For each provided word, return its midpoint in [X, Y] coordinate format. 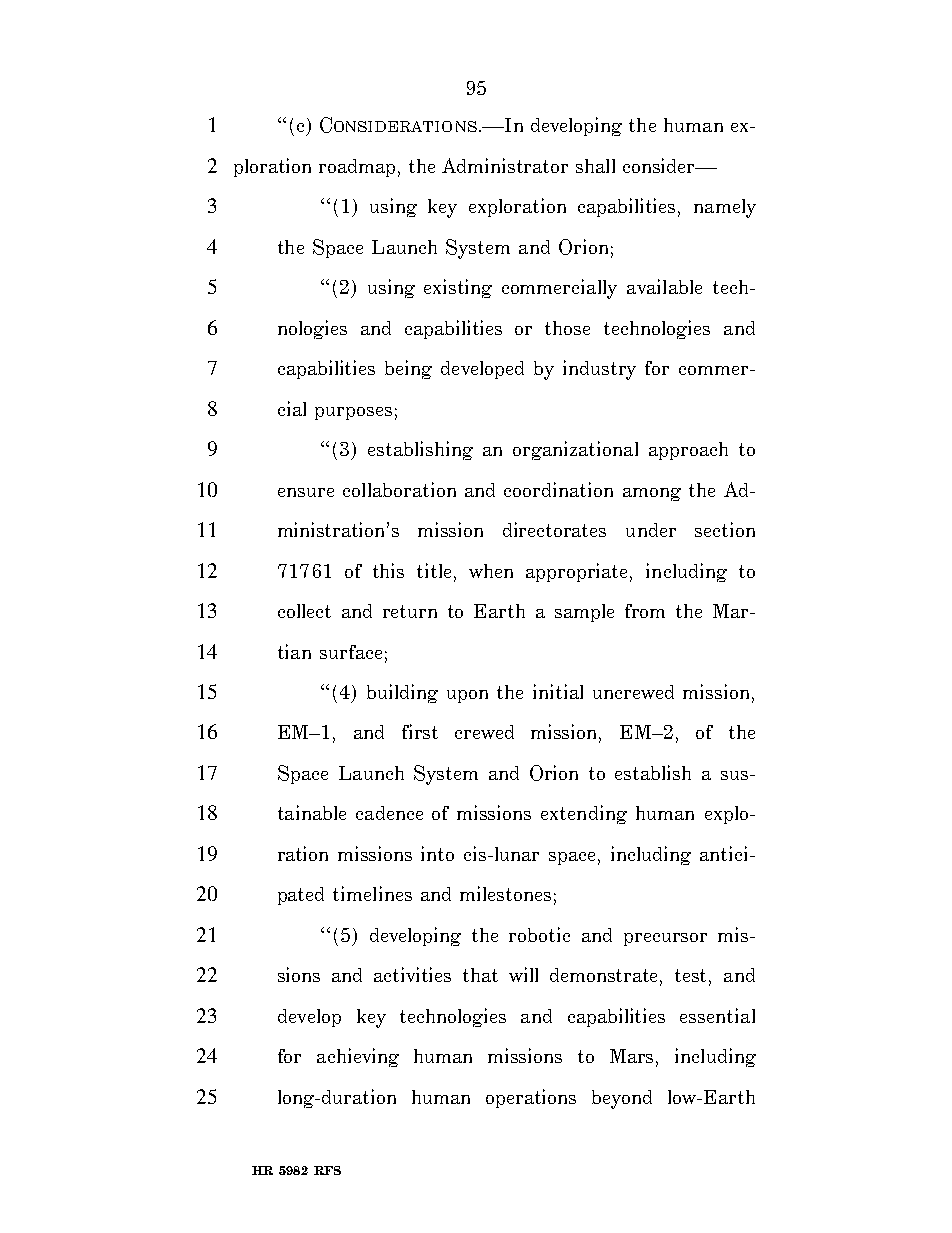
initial [558, 691]
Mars [633, 1057]
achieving [358, 1057]
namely [725, 208]
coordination [558, 489]
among [652, 494]
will [523, 974]
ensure [306, 492]
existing [458, 288]
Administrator [505, 165]
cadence [389, 813]
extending [584, 814]
